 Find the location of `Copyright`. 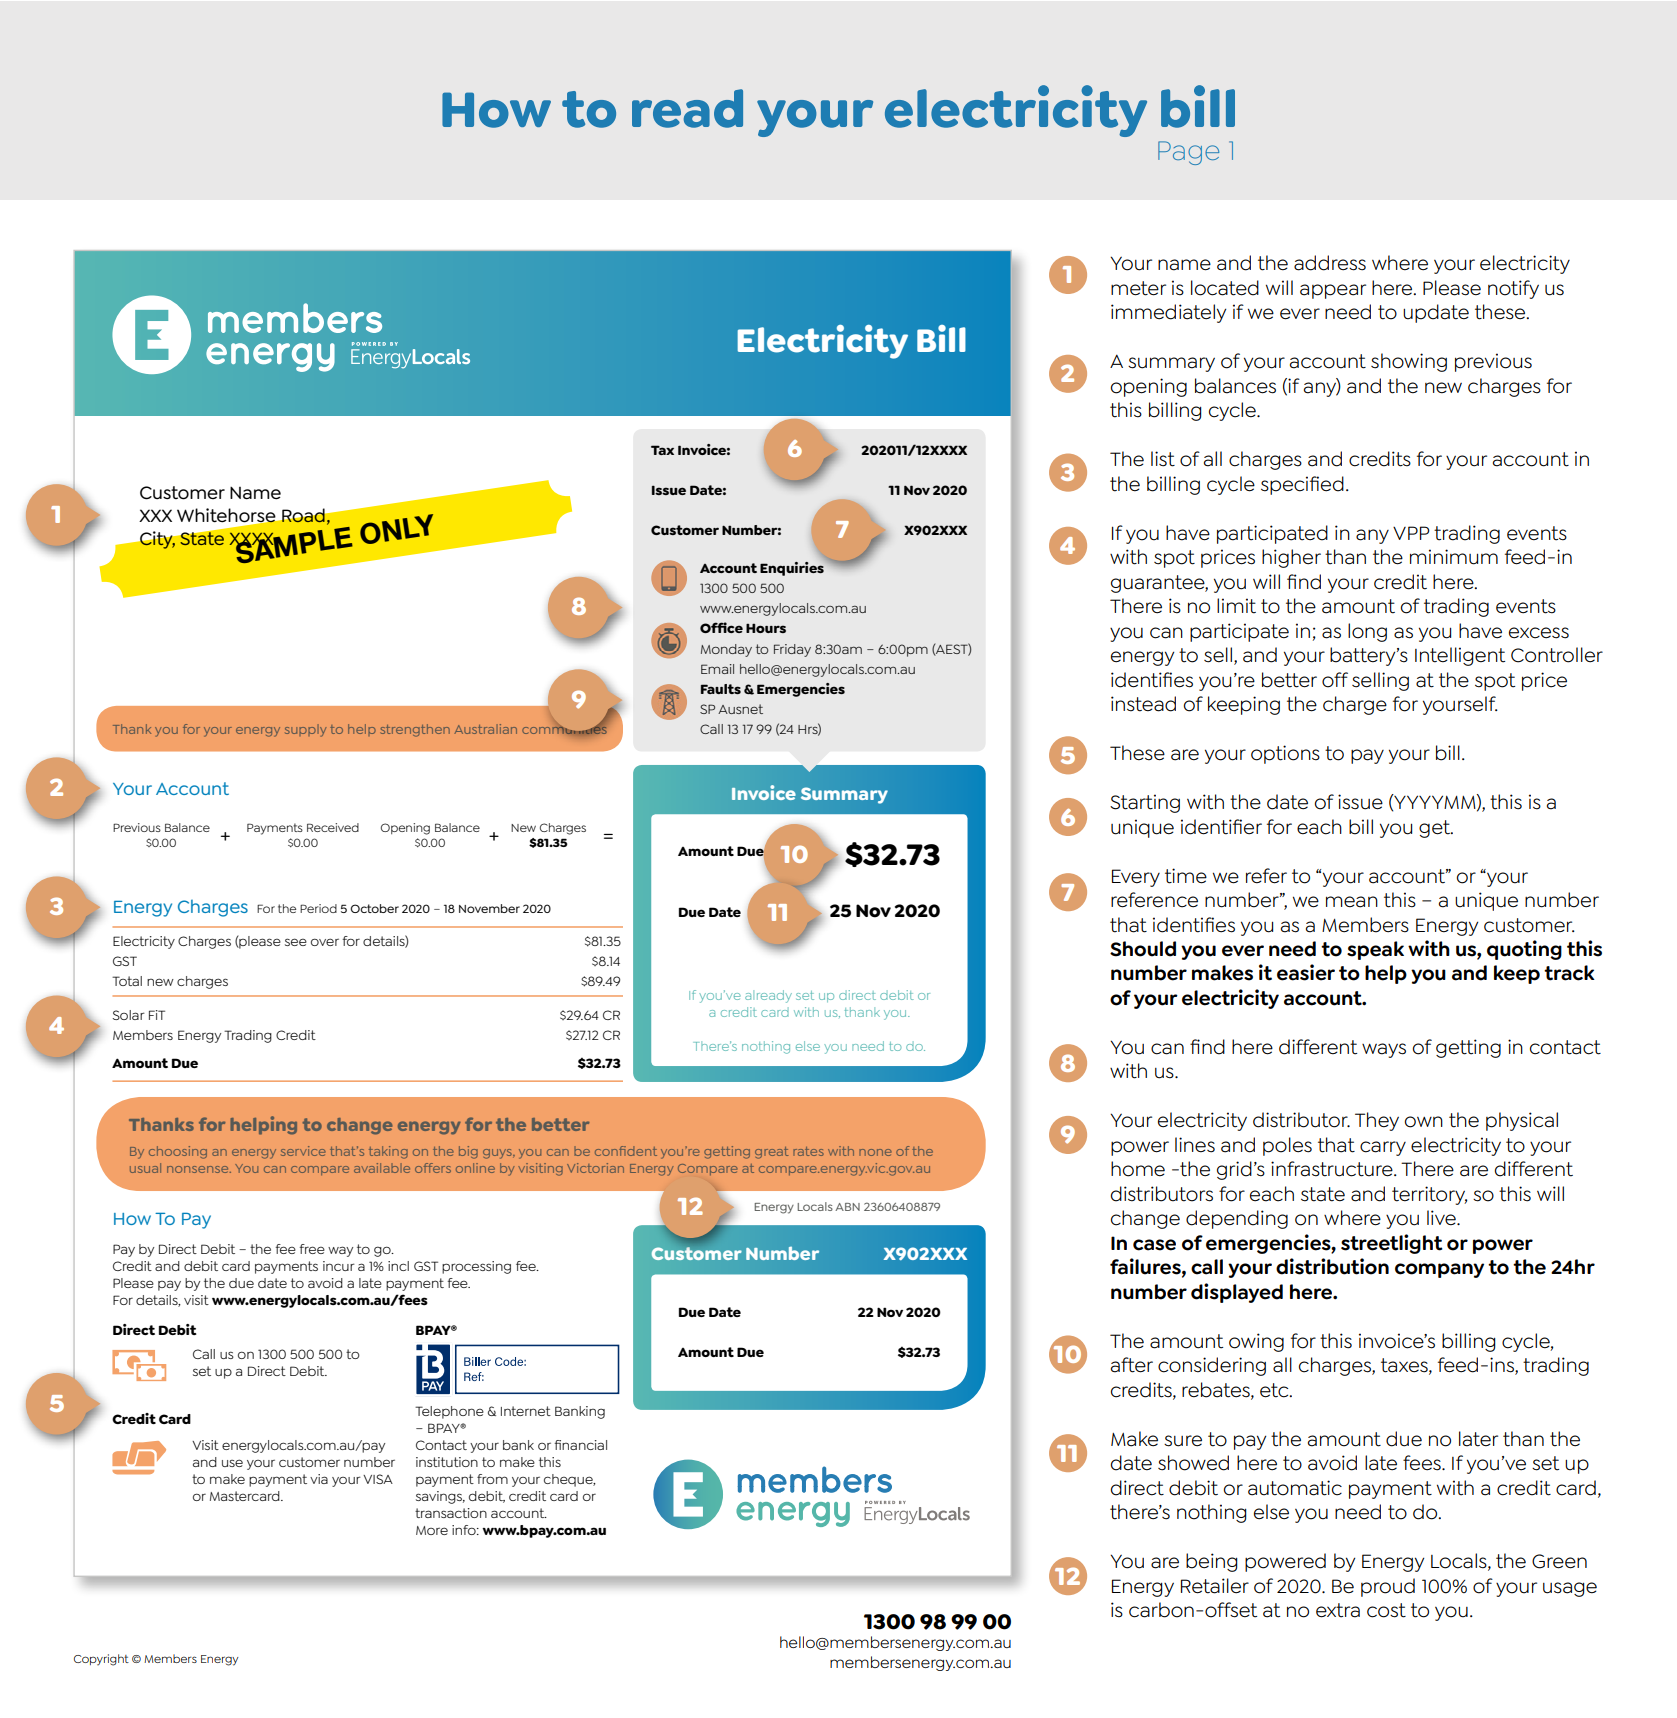

Copyright is located at coordinates (101, 1660).
